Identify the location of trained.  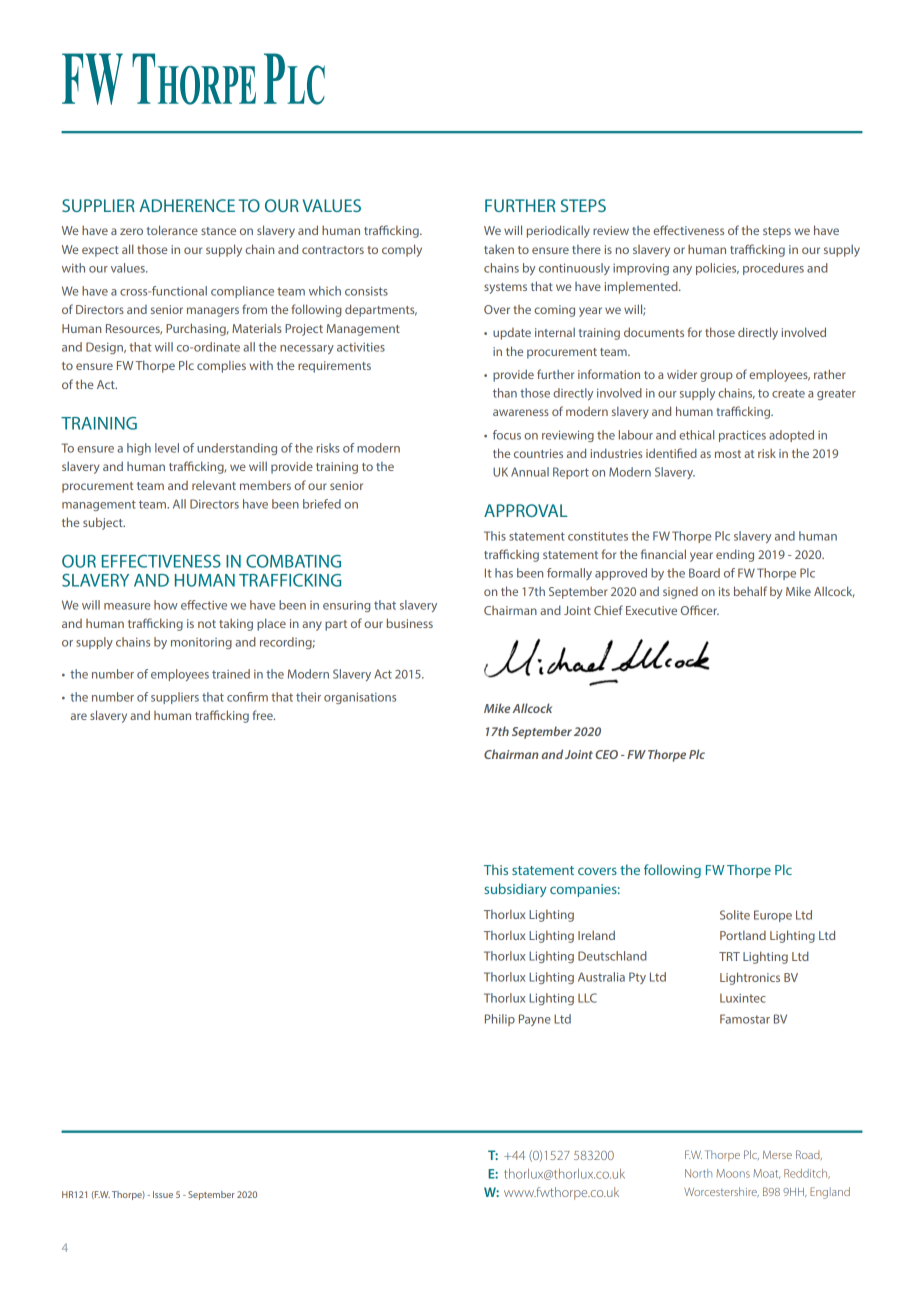
(231, 674).
